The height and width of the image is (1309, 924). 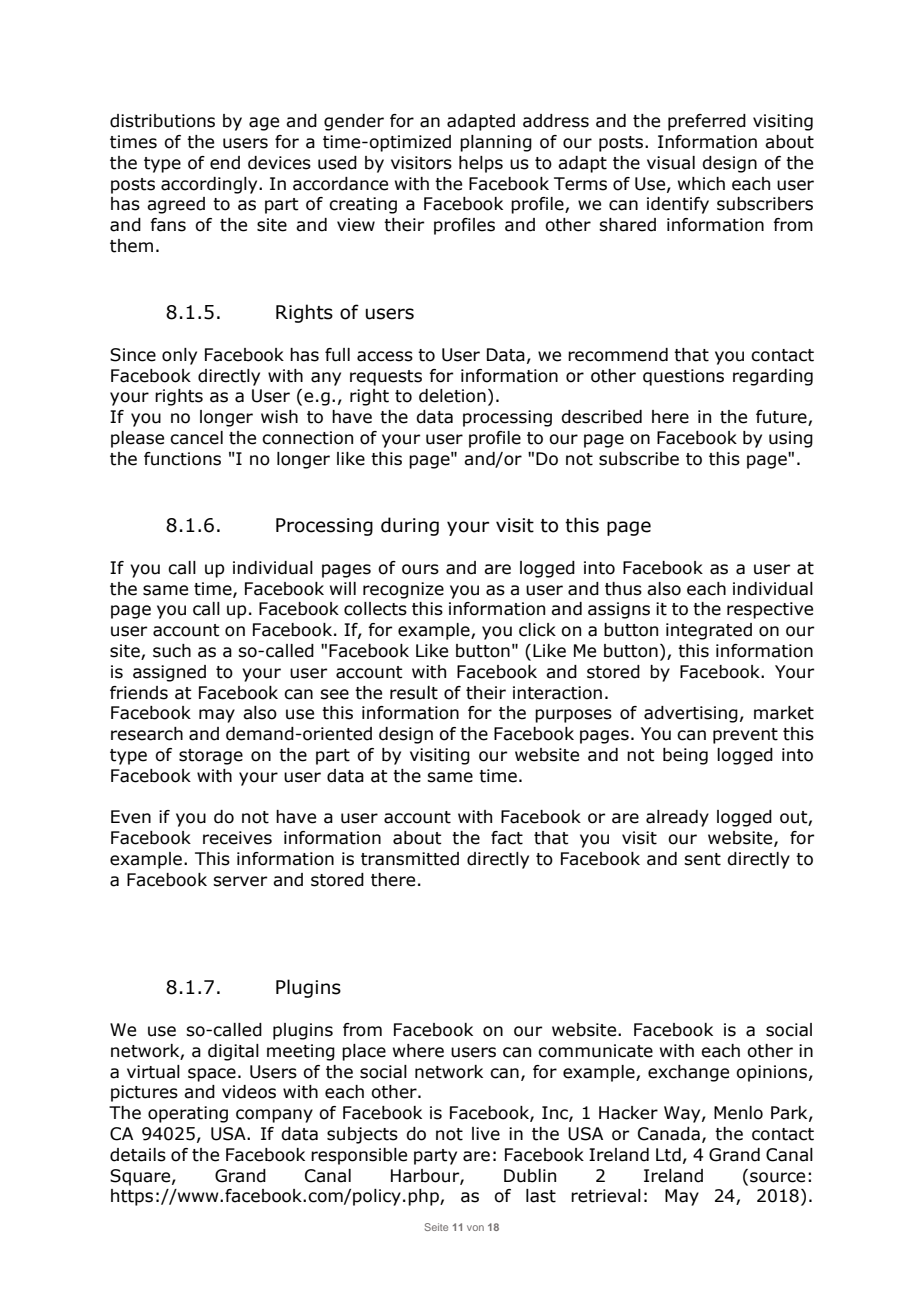 What do you see at coordinates (210, 185) in the image?
I see `accordingly` at bounding box center [210, 185].
